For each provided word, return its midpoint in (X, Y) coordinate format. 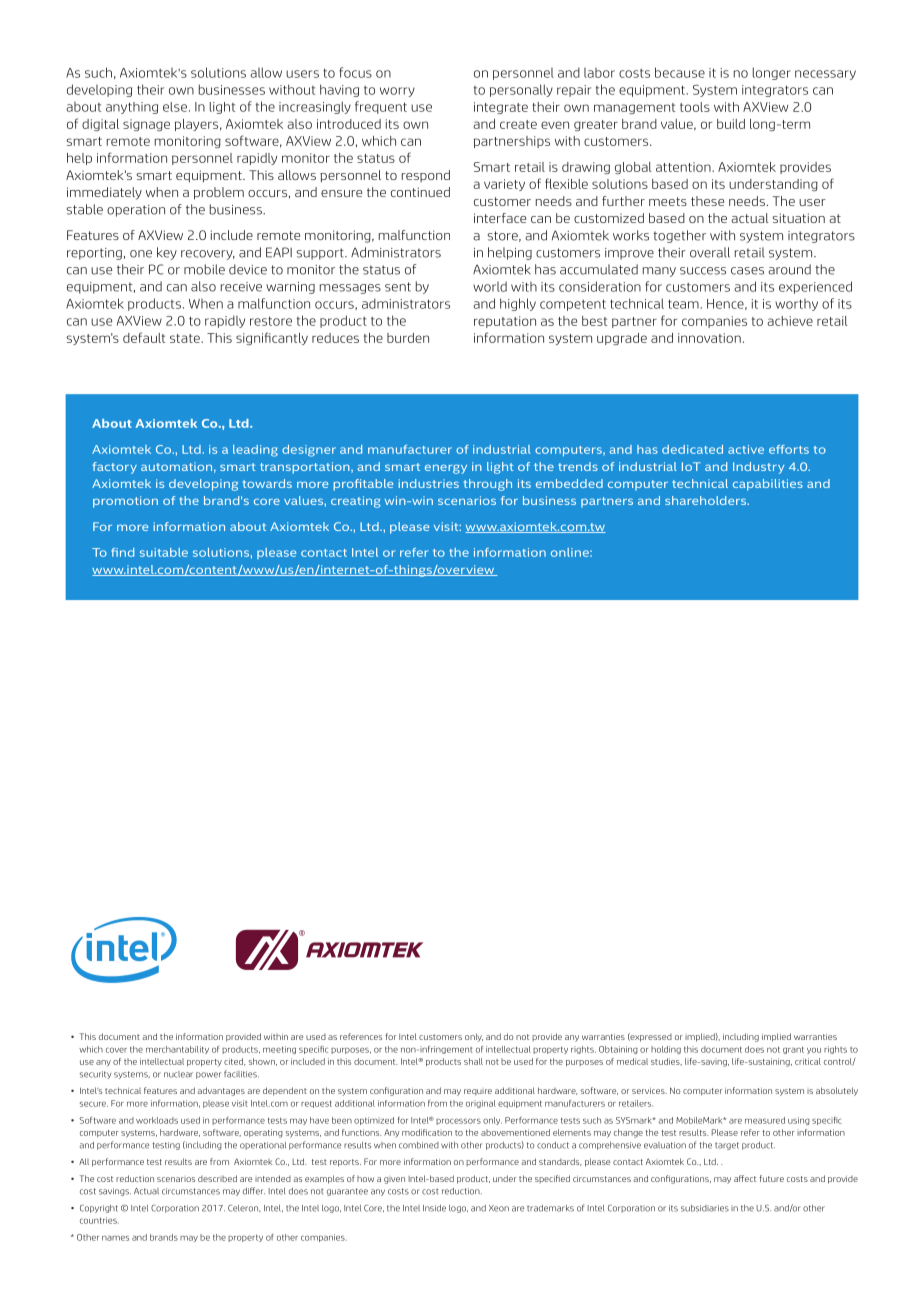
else (175, 107)
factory (114, 468)
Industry (758, 468)
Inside (434, 1208)
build (731, 124)
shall (473, 1061)
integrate (501, 108)
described (217, 1178)
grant (793, 1050)
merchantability (177, 1050)
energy (446, 469)
